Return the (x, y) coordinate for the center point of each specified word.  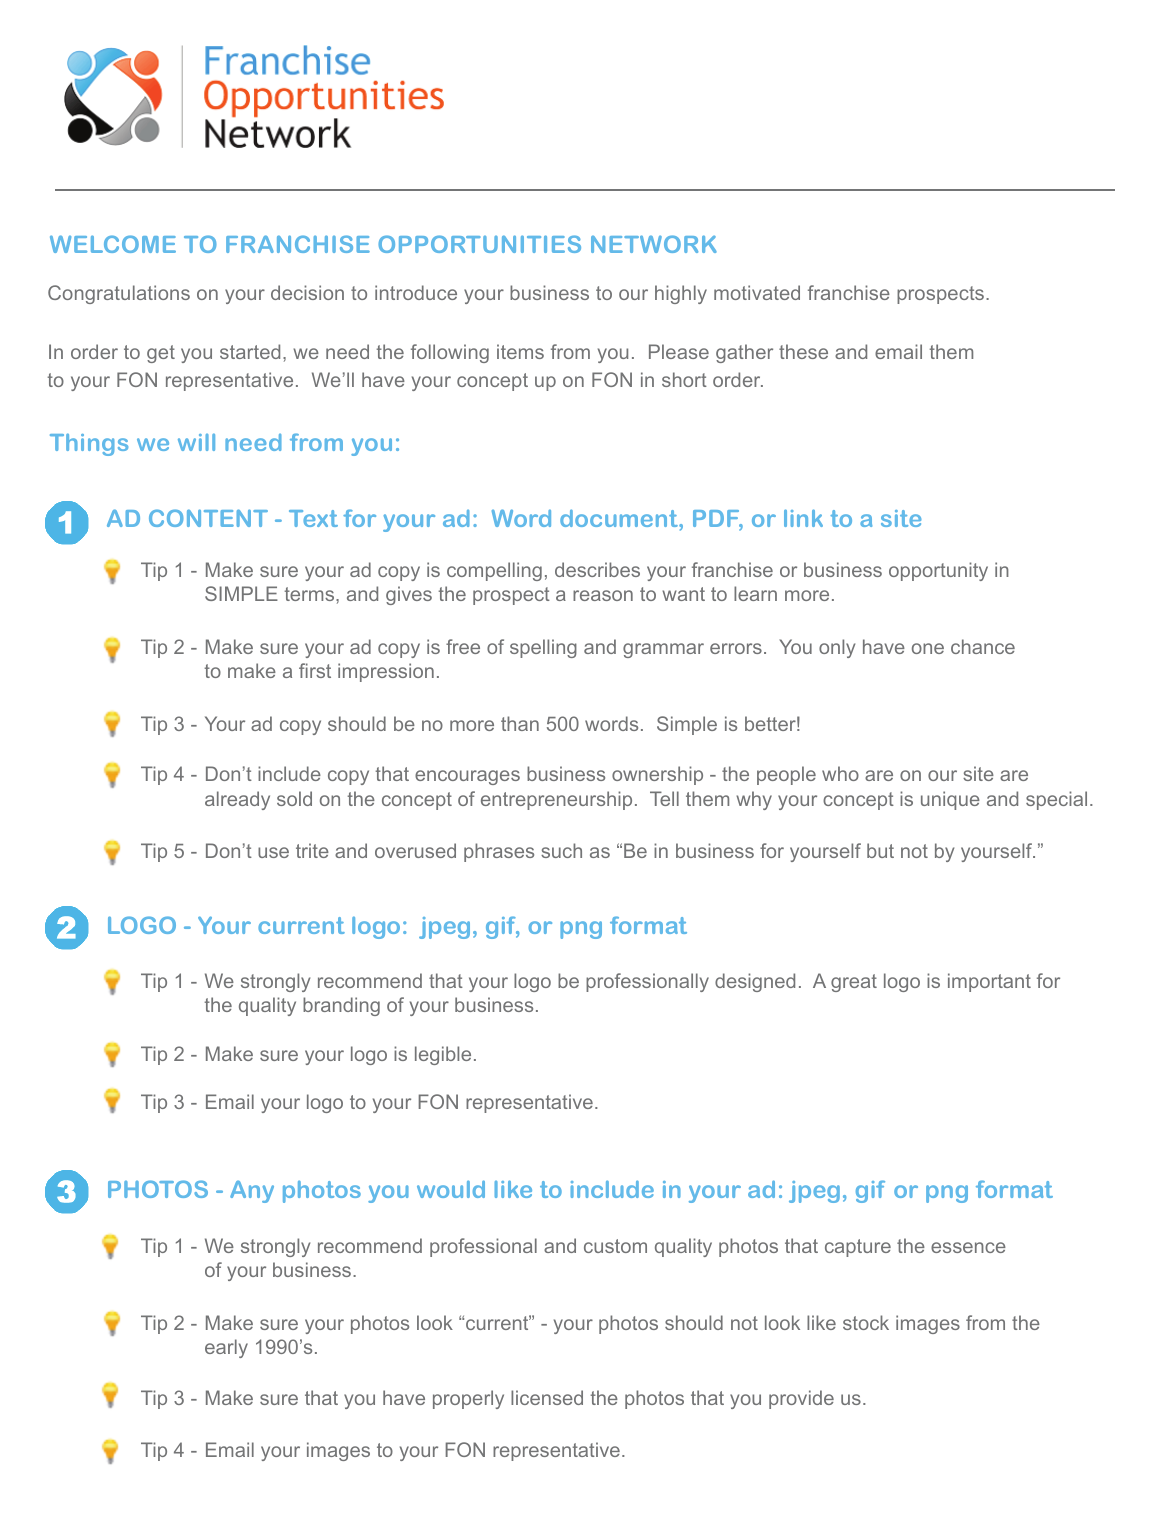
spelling (543, 648)
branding (341, 1006)
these (803, 351)
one (928, 648)
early (226, 1348)
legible (443, 1055)
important (989, 982)
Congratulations (119, 294)
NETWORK (654, 244)
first (315, 670)
